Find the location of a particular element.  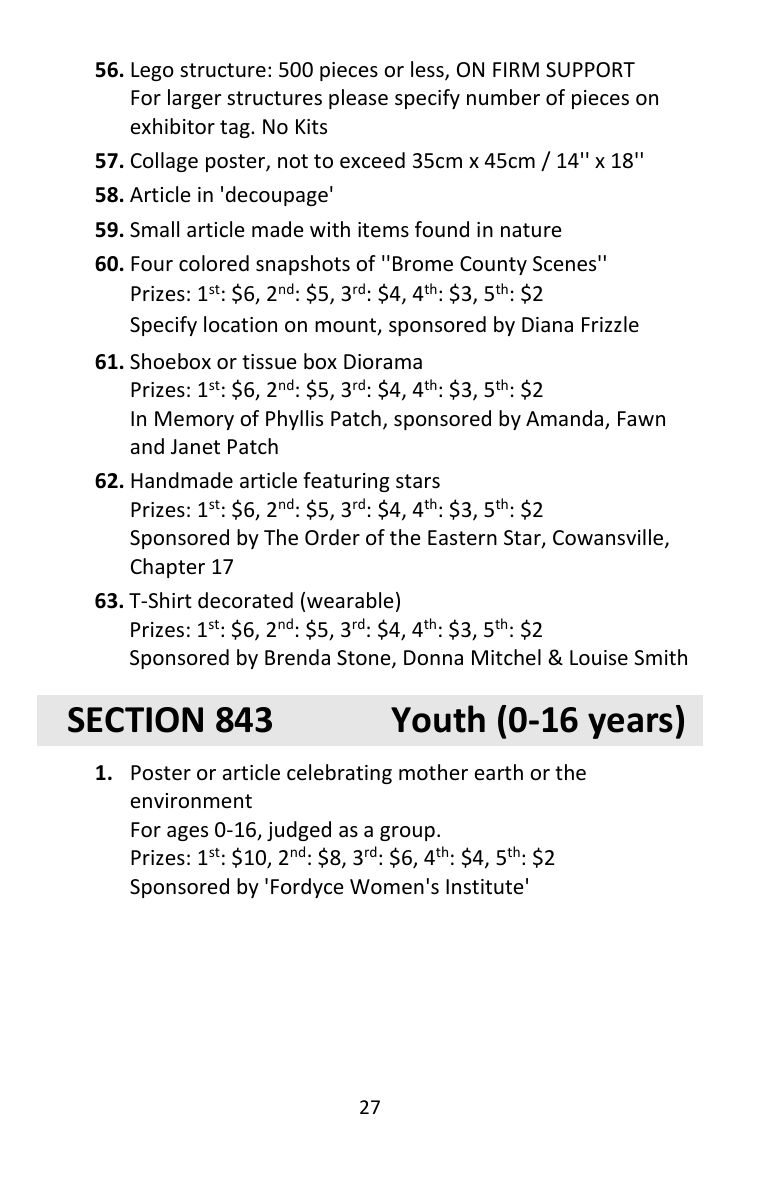

please is located at coordinates (358, 99).
